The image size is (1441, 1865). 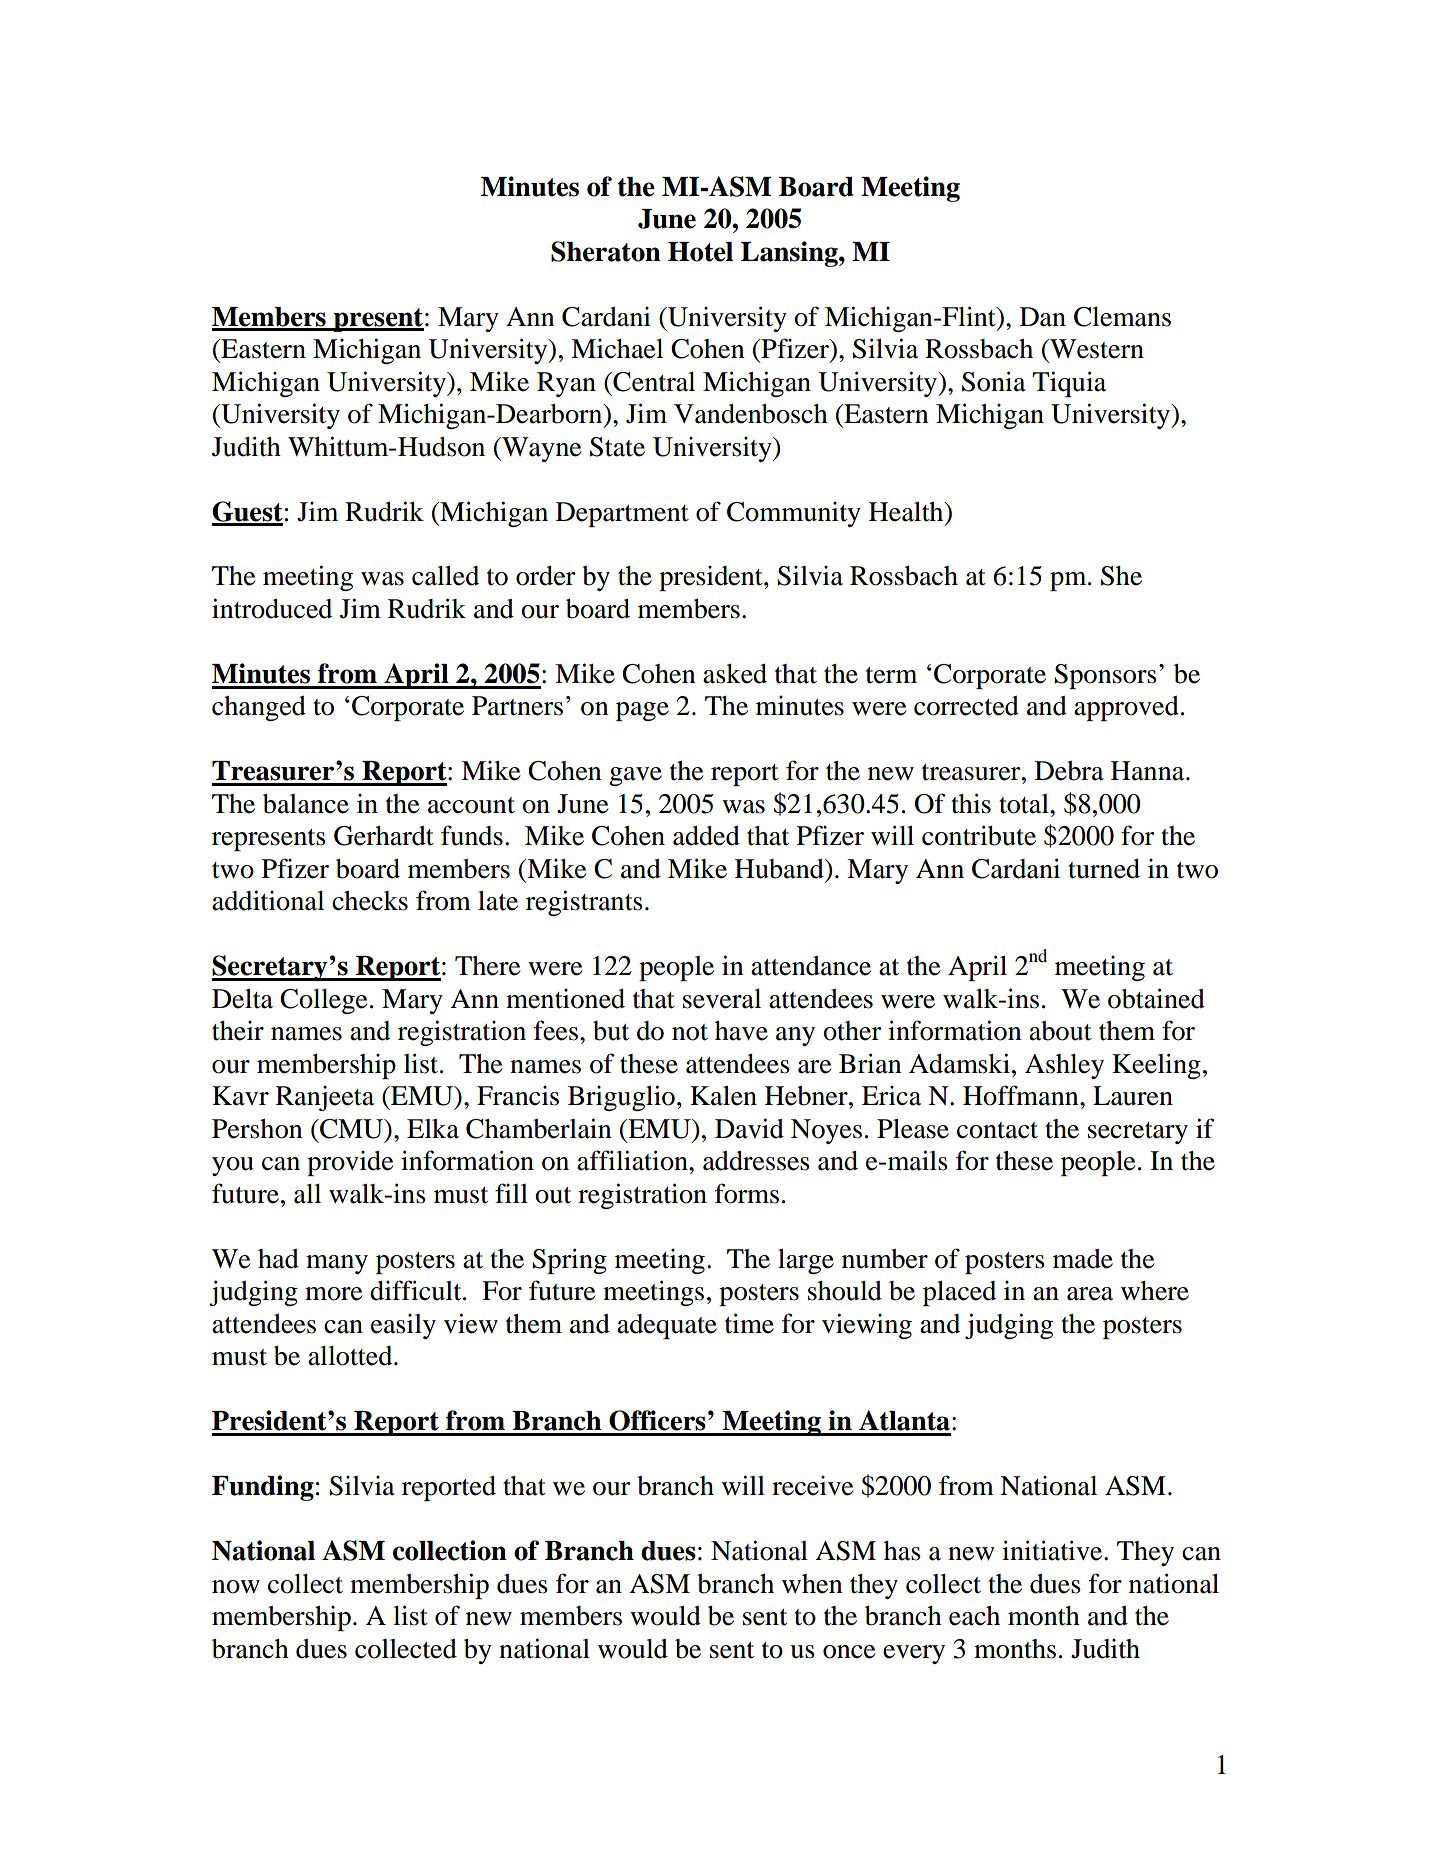 I want to click on contact, so click(x=997, y=1130).
